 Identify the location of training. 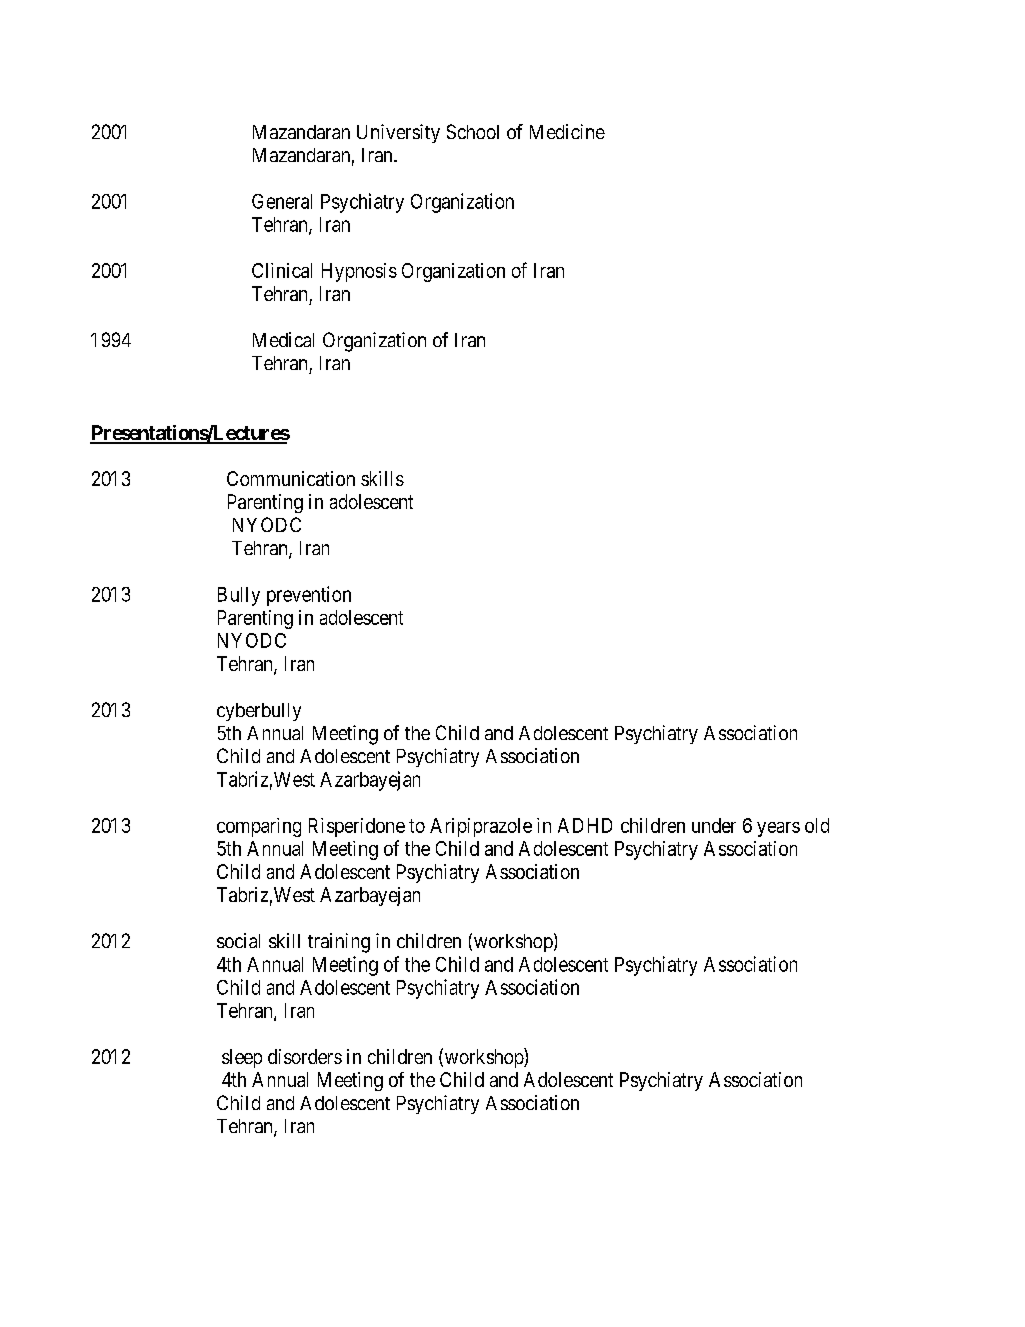
(339, 943).
